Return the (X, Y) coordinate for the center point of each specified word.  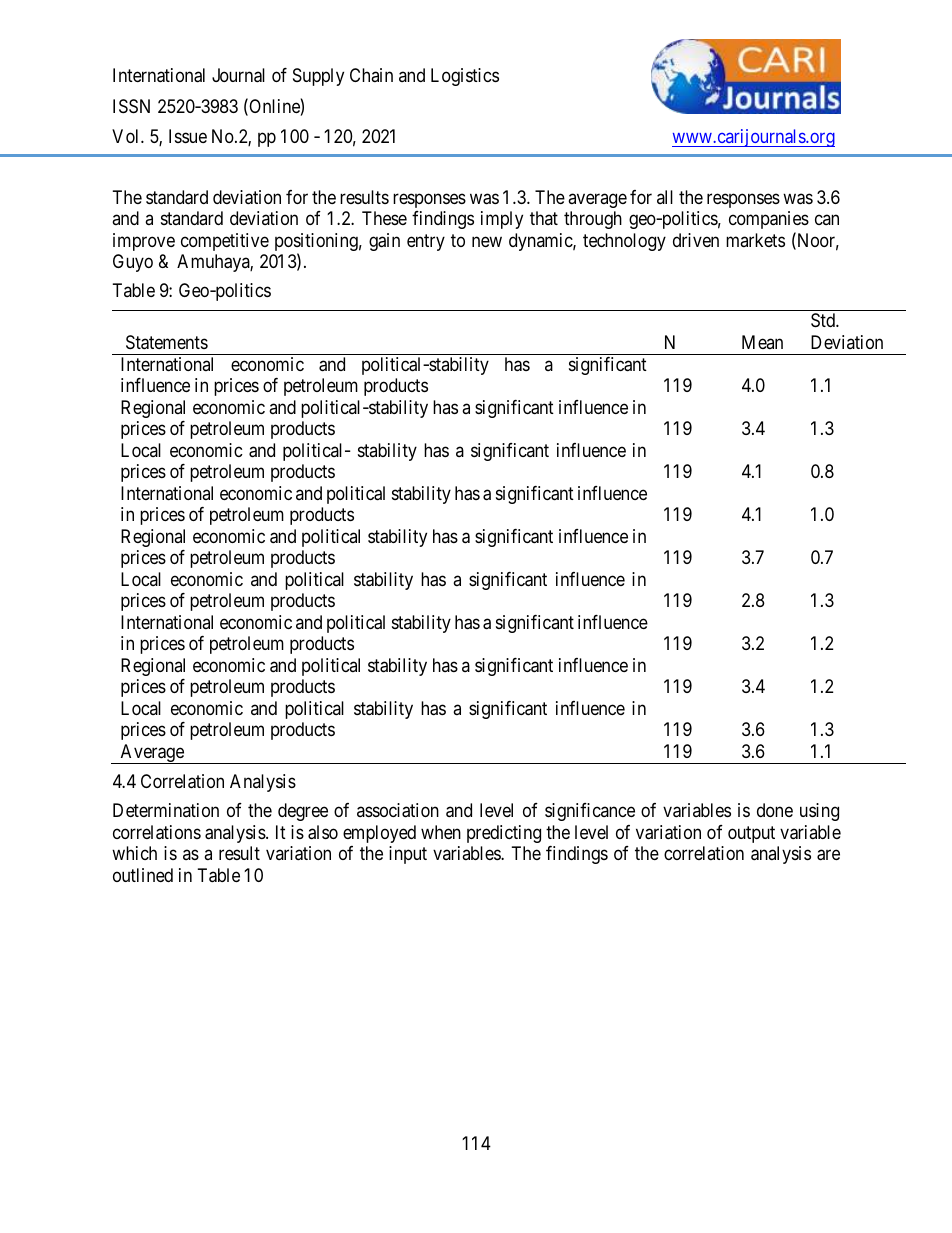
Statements (167, 342)
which (134, 853)
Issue (188, 136)
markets (755, 240)
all (665, 197)
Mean (762, 342)
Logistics (465, 77)
